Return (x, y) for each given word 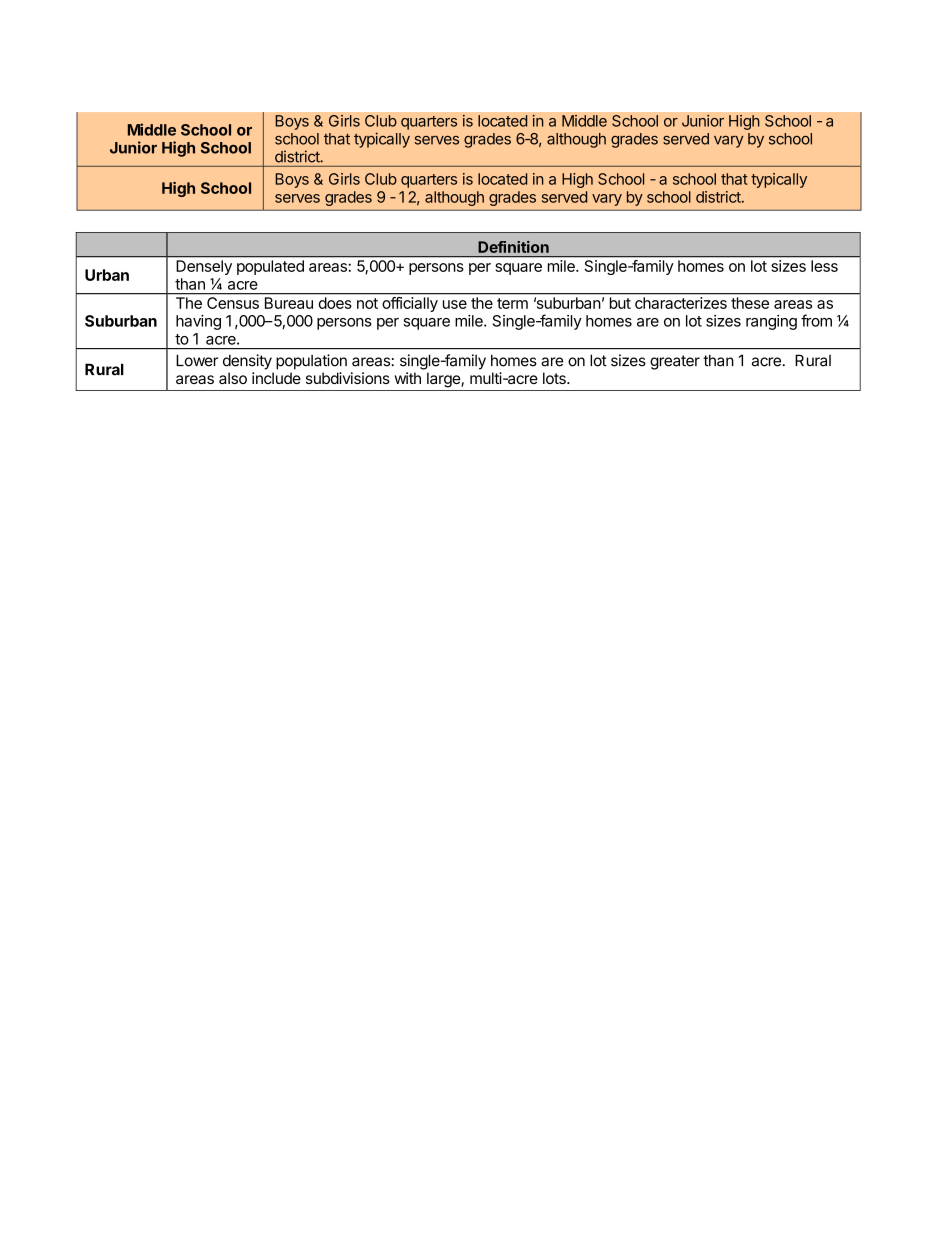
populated (270, 267)
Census (233, 303)
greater (675, 362)
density (247, 362)
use (455, 304)
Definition (513, 247)
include (276, 378)
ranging (771, 322)
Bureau (289, 303)
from (816, 320)
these (750, 303)
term (512, 303)
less (824, 266)
